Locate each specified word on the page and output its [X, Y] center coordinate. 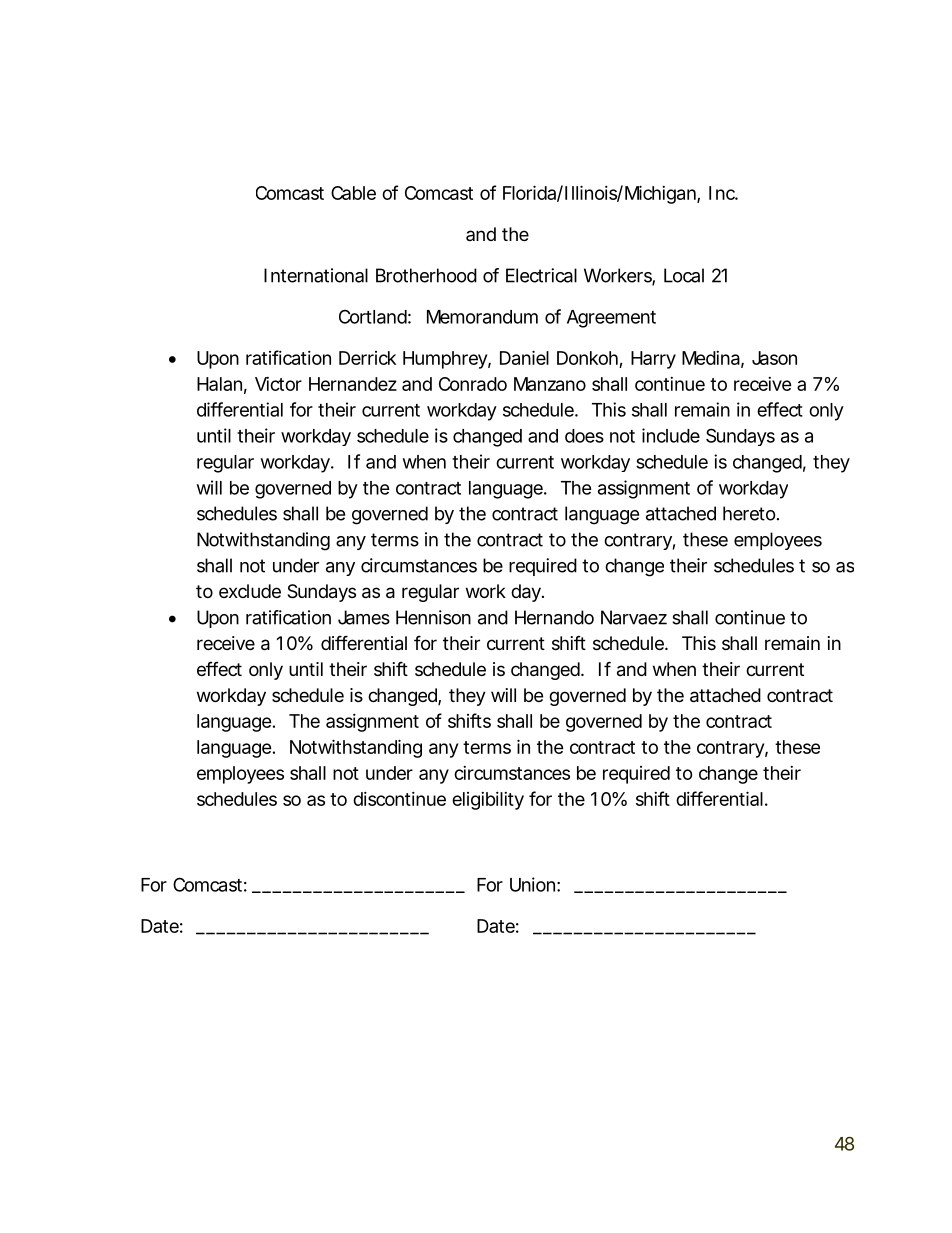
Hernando [554, 617]
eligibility [488, 801]
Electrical [541, 275]
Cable [353, 193]
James [364, 617]
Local [684, 275]
